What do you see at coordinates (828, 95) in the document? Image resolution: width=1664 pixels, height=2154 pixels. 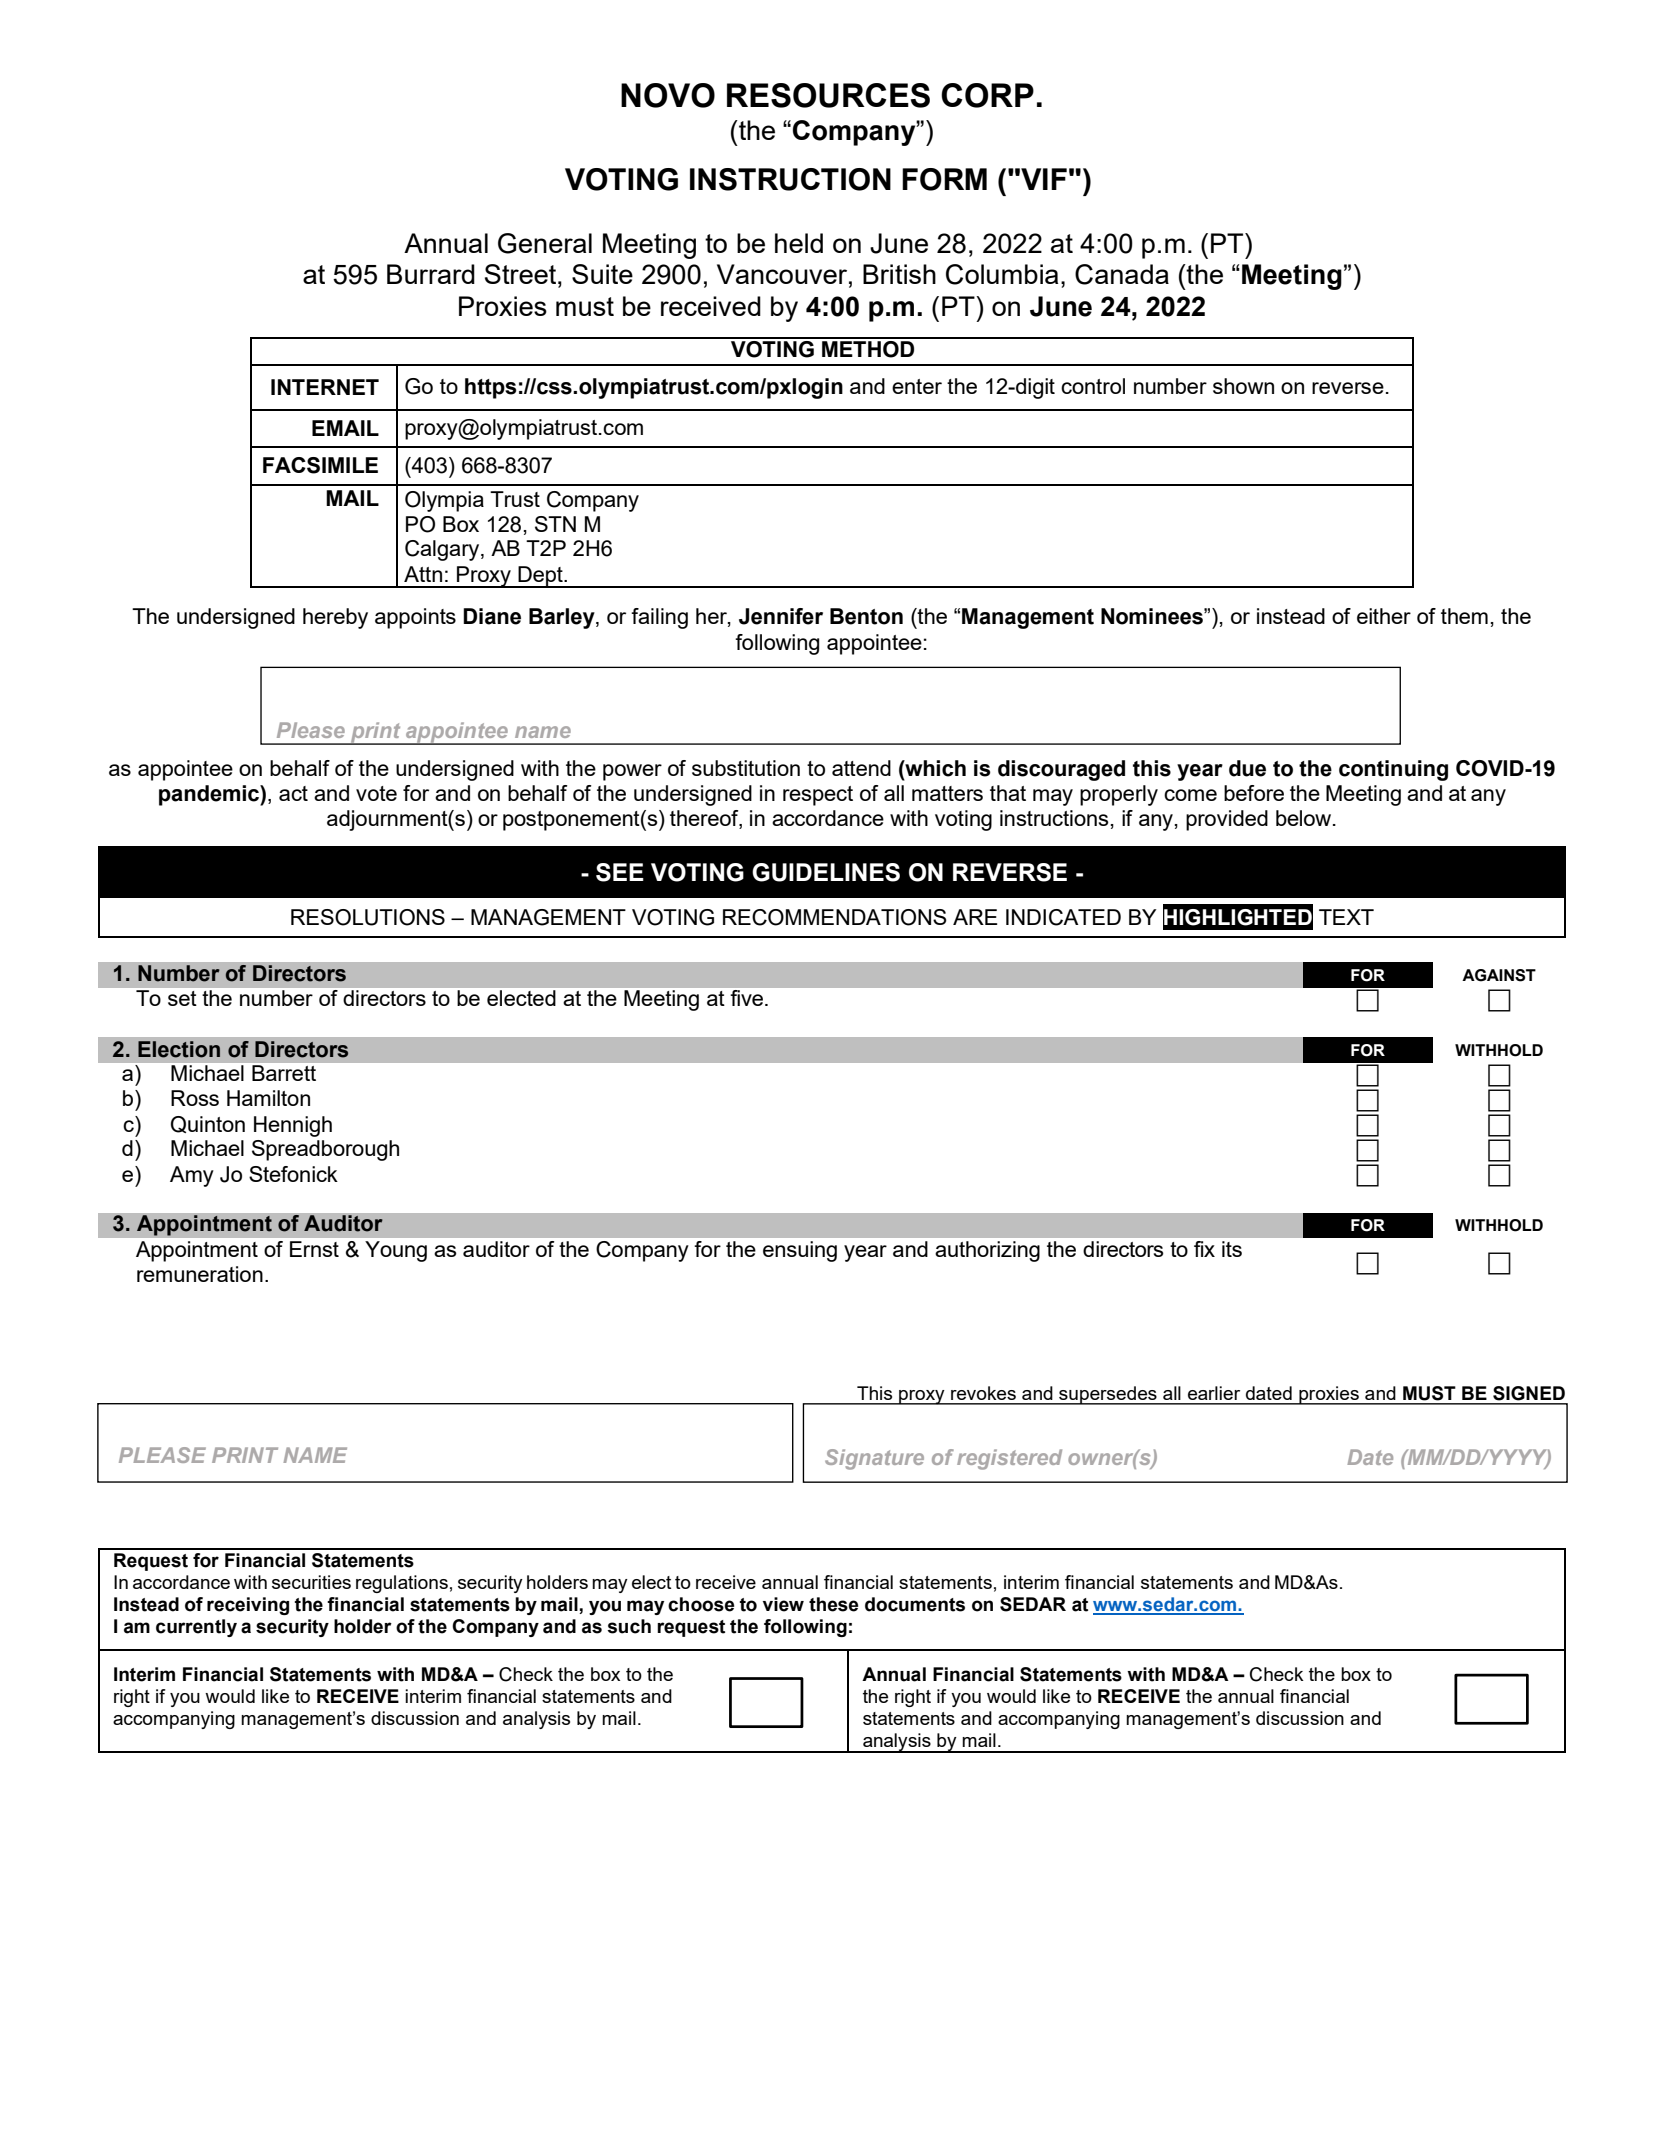 I see `RESOURCES` at bounding box center [828, 95].
